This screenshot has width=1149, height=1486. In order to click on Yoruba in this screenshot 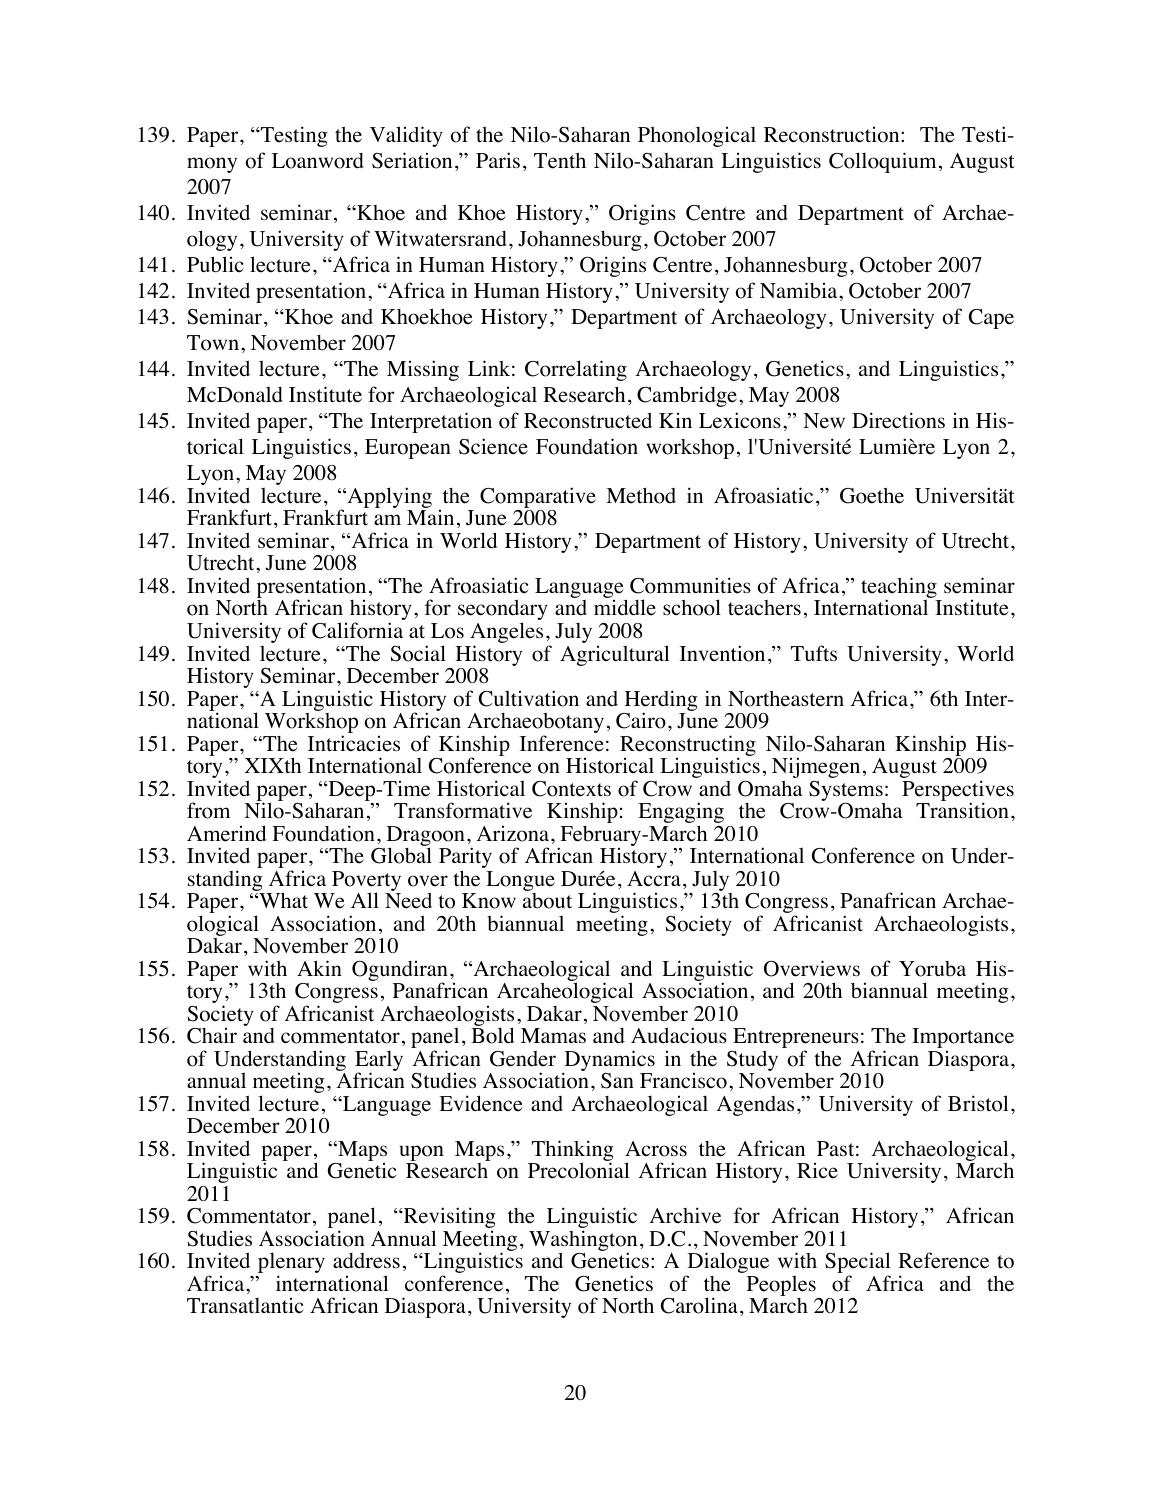, I will do `click(932, 969)`.
